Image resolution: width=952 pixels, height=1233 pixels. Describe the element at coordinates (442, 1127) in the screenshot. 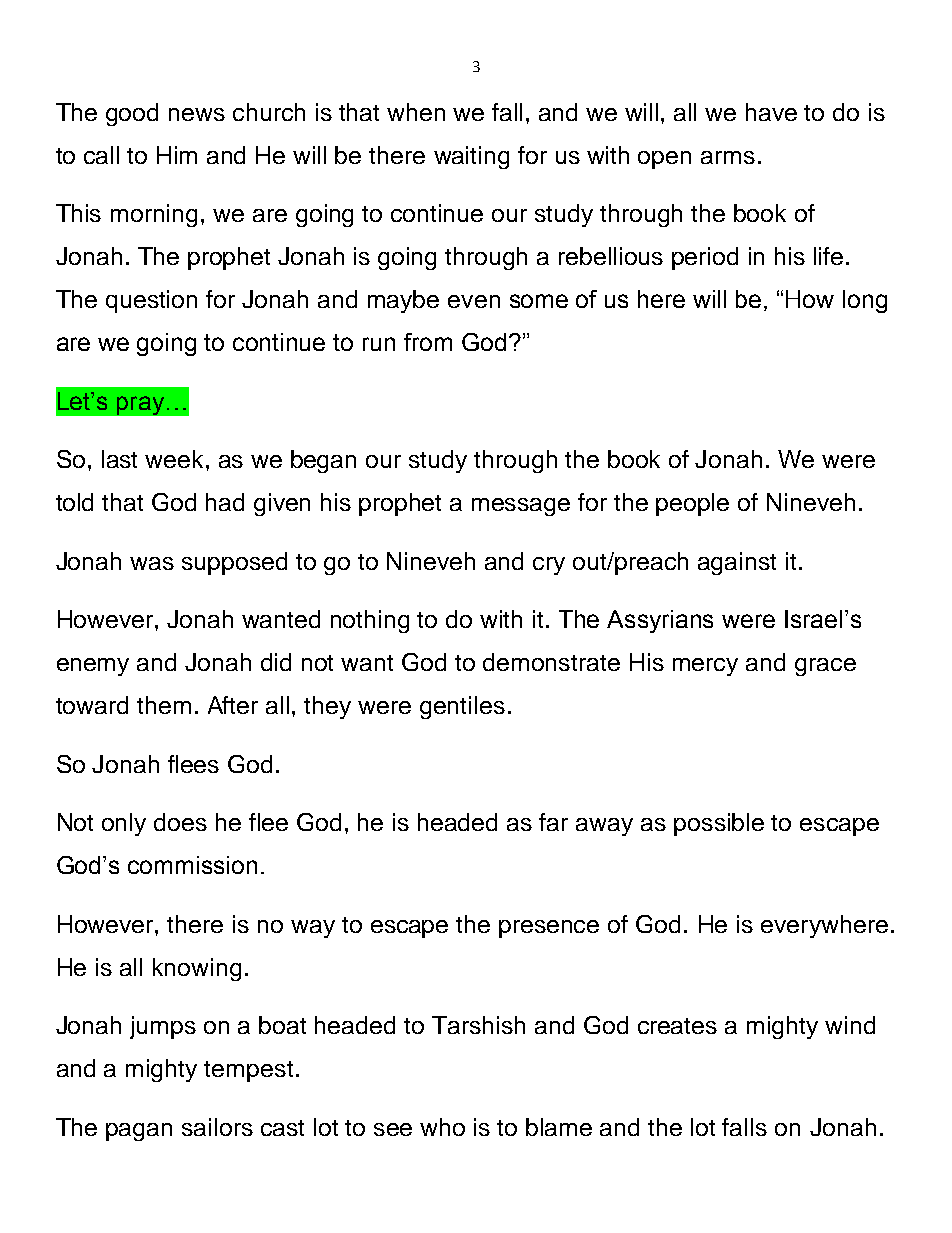

I see `who` at that location.
